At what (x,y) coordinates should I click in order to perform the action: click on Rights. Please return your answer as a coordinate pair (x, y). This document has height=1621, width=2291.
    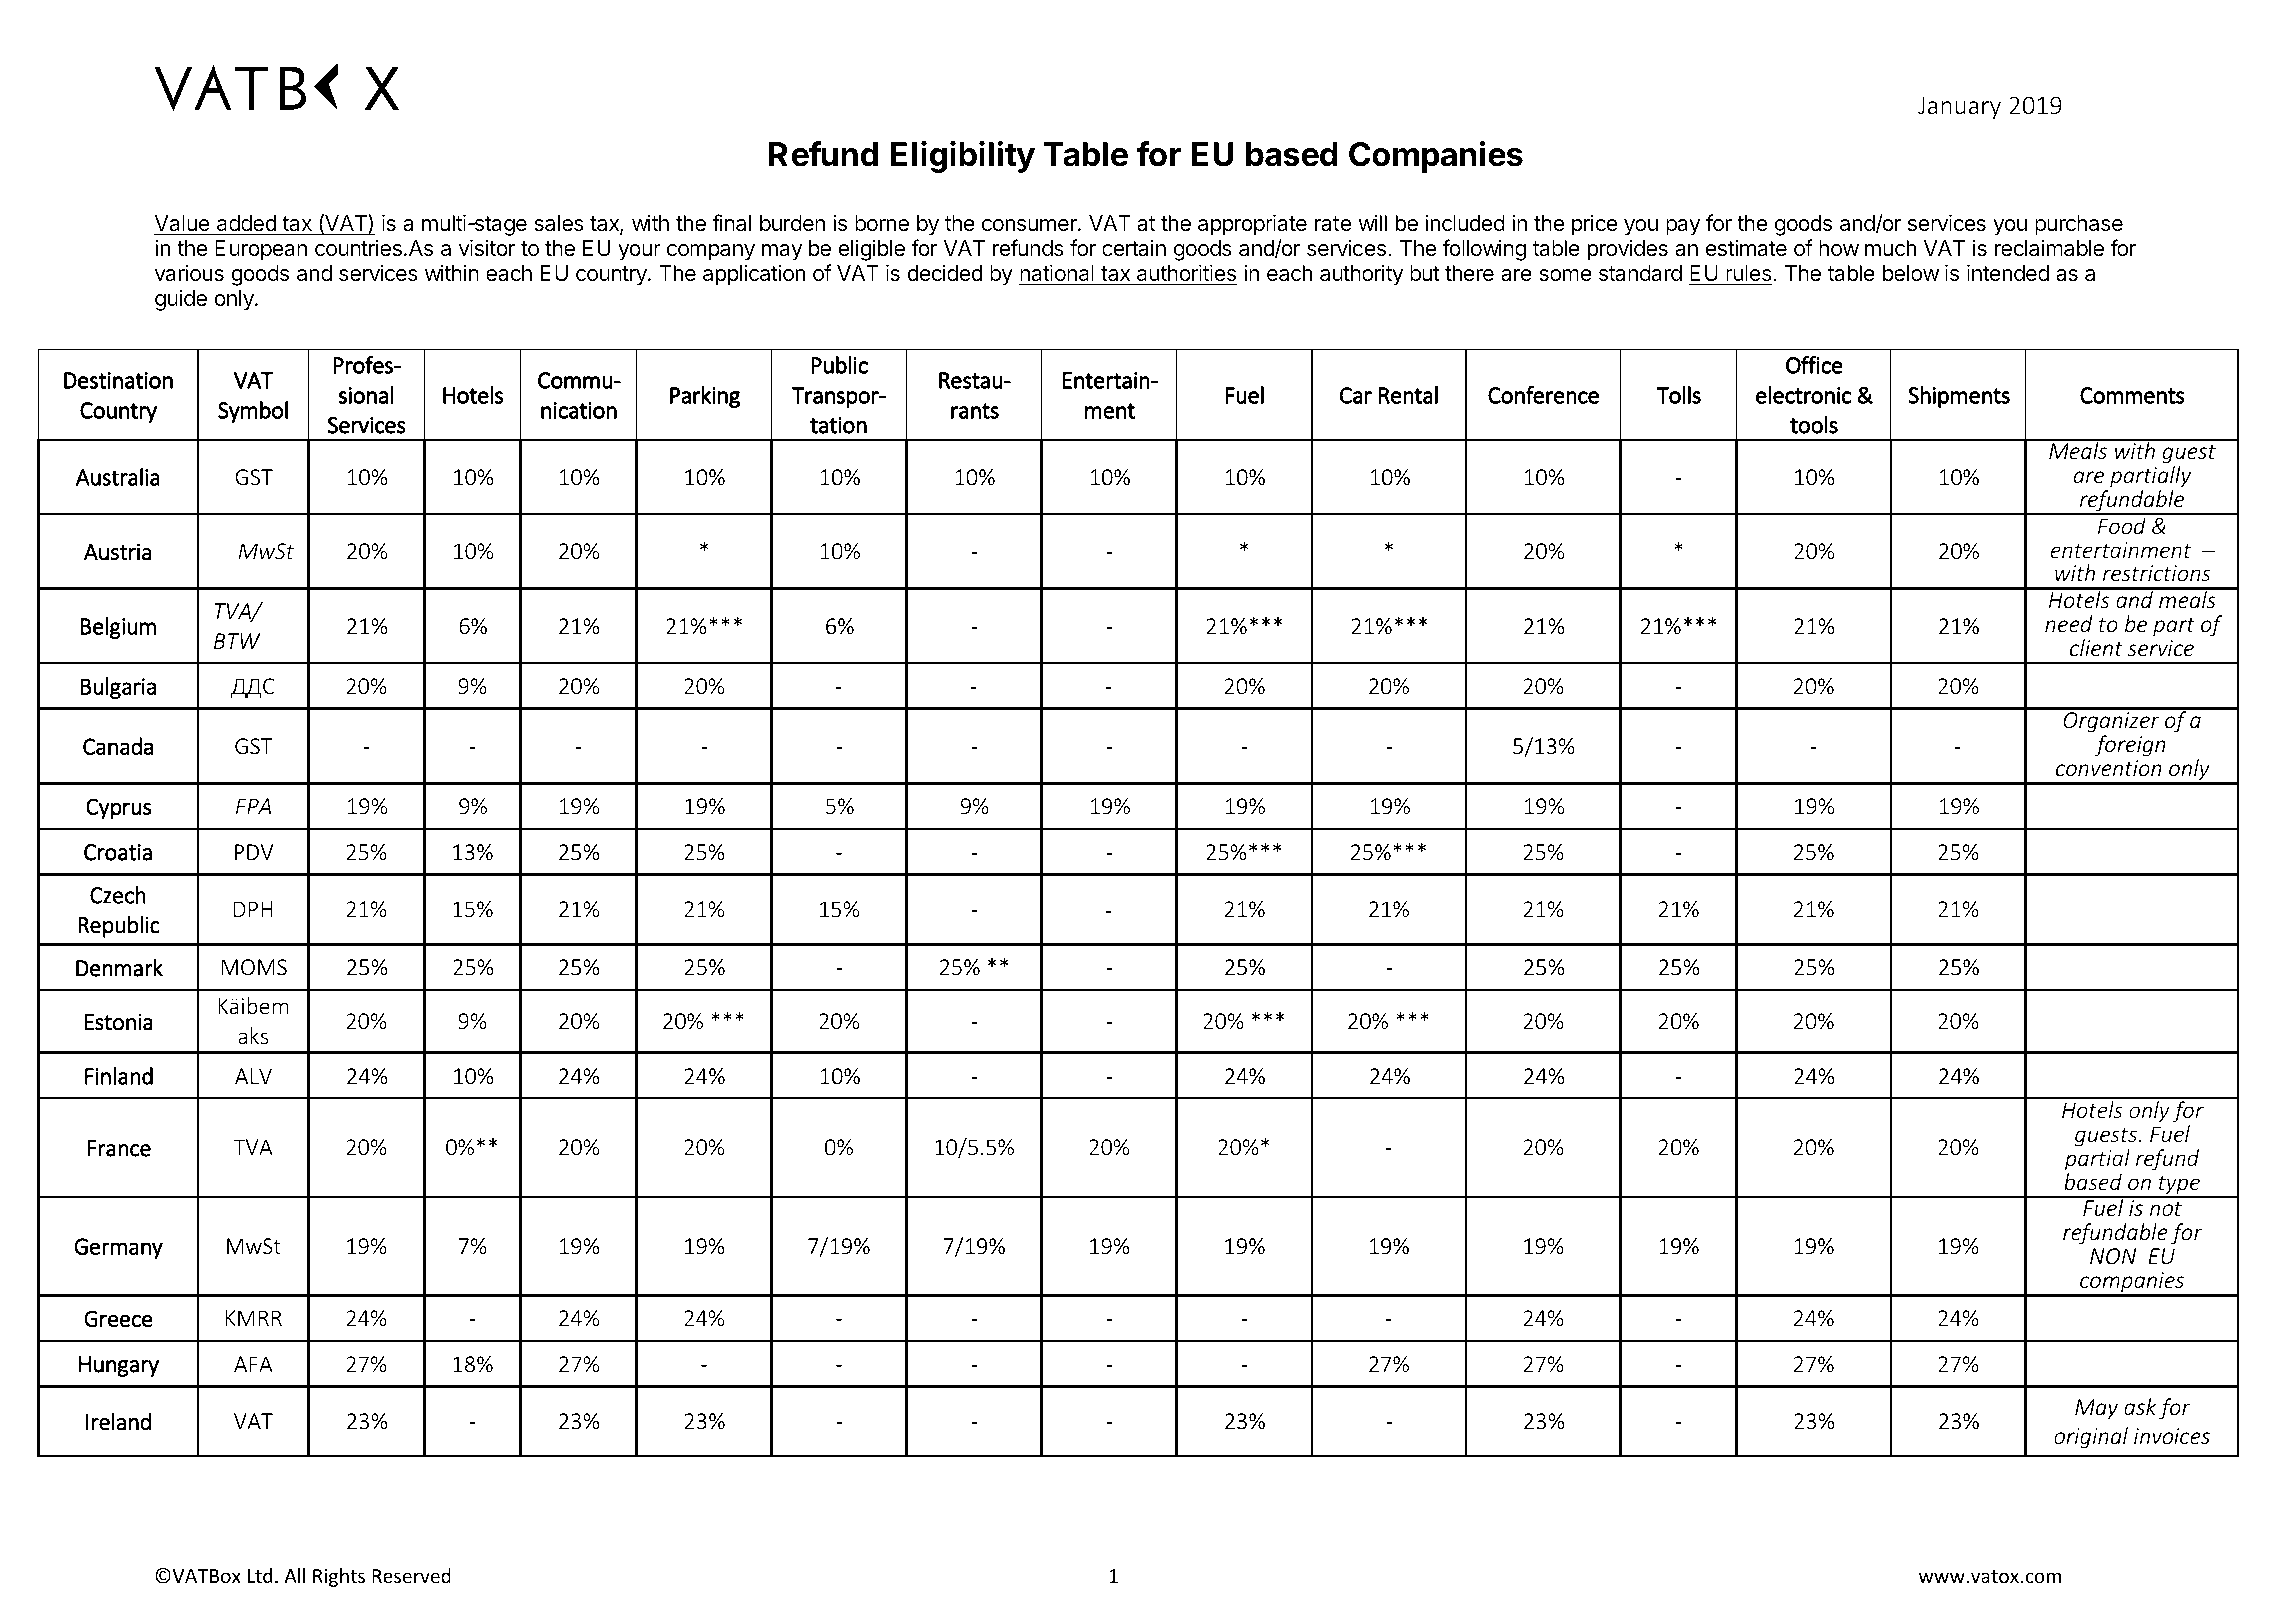
    Looking at the image, I should click on (339, 1577).
